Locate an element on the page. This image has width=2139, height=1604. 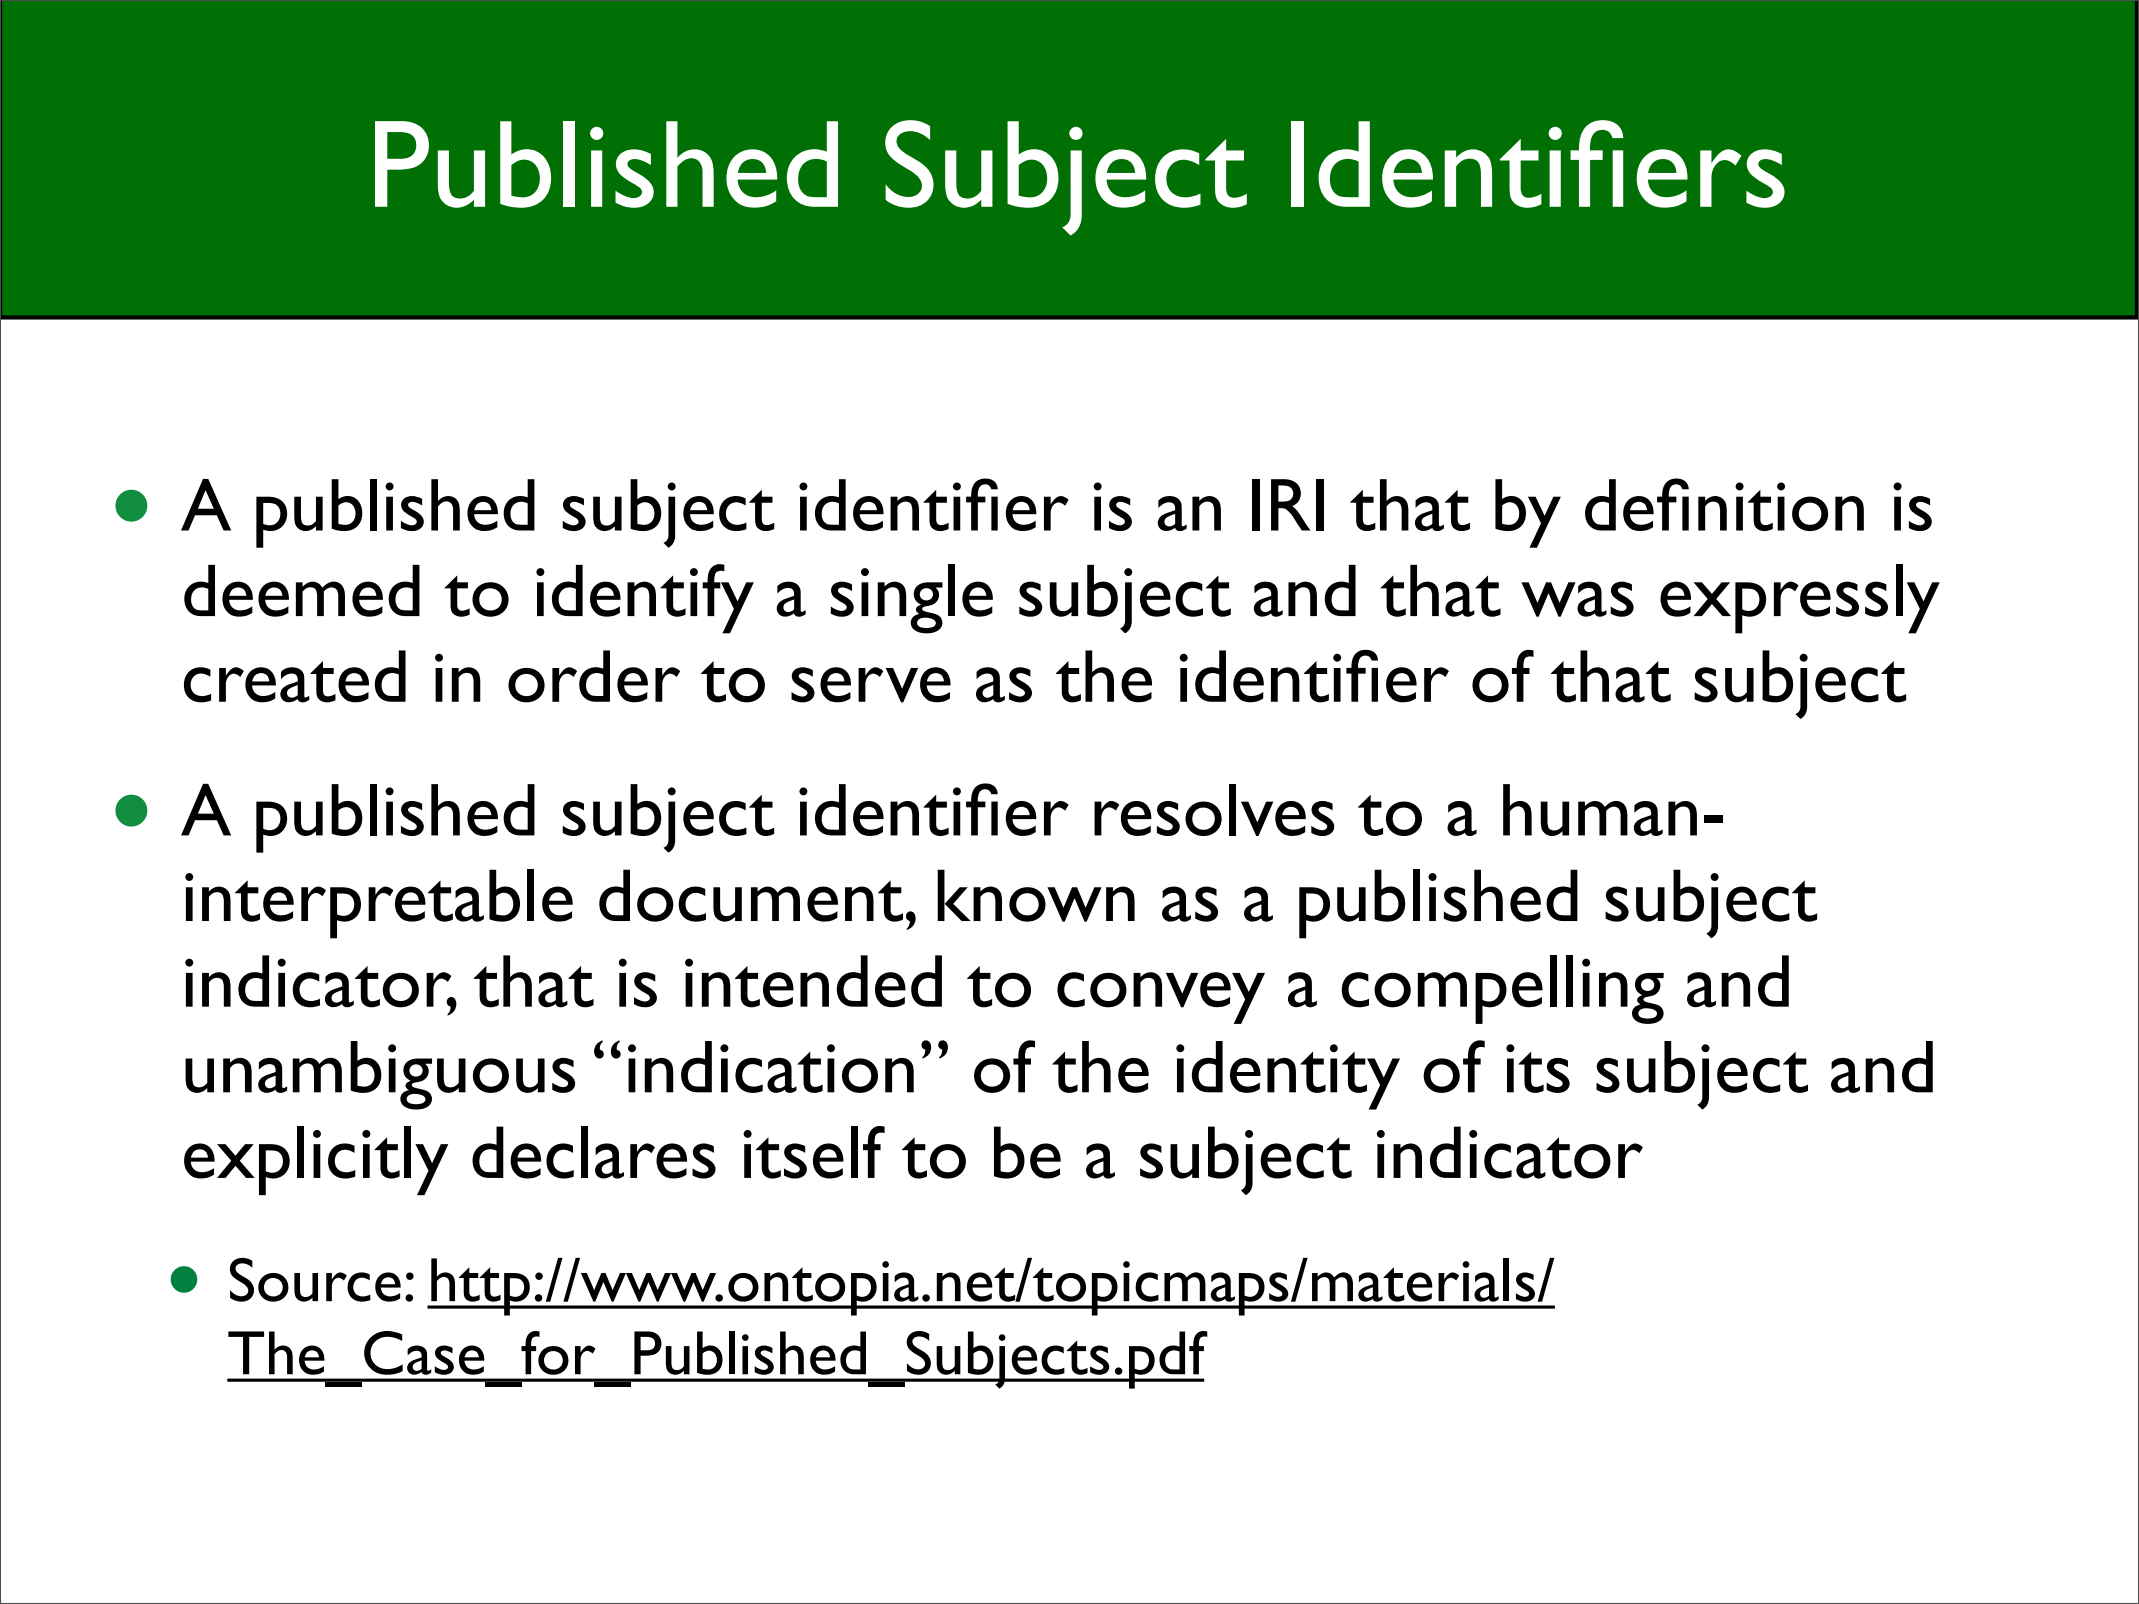
resolves is located at coordinates (1214, 810).
